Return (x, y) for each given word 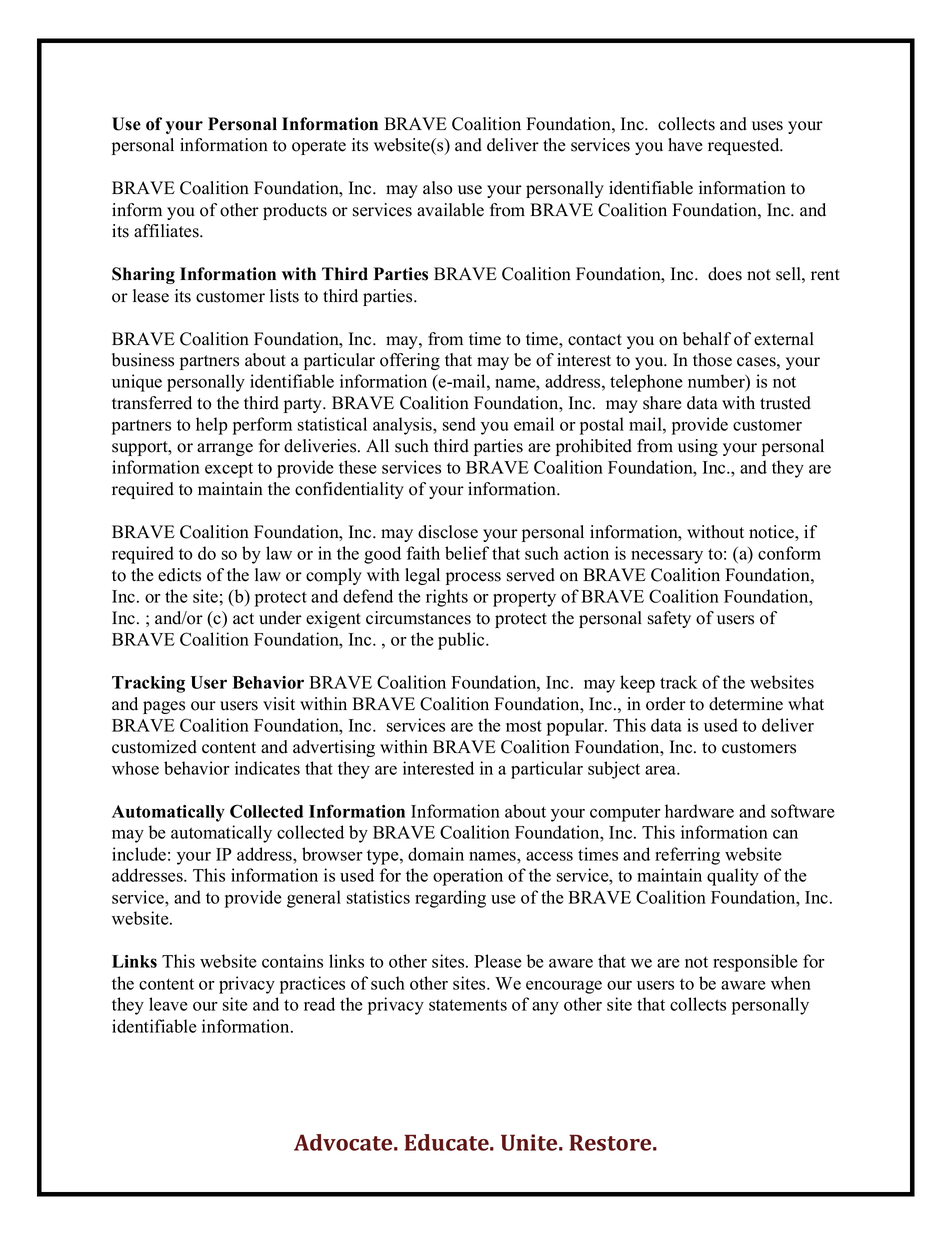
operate (319, 147)
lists (284, 296)
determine (746, 704)
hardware (699, 811)
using (698, 447)
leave (168, 1004)
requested (745, 146)
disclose (448, 532)
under (280, 618)
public (462, 641)
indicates (267, 768)
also (438, 188)
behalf (707, 339)
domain (436, 854)
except (229, 470)
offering (410, 361)
